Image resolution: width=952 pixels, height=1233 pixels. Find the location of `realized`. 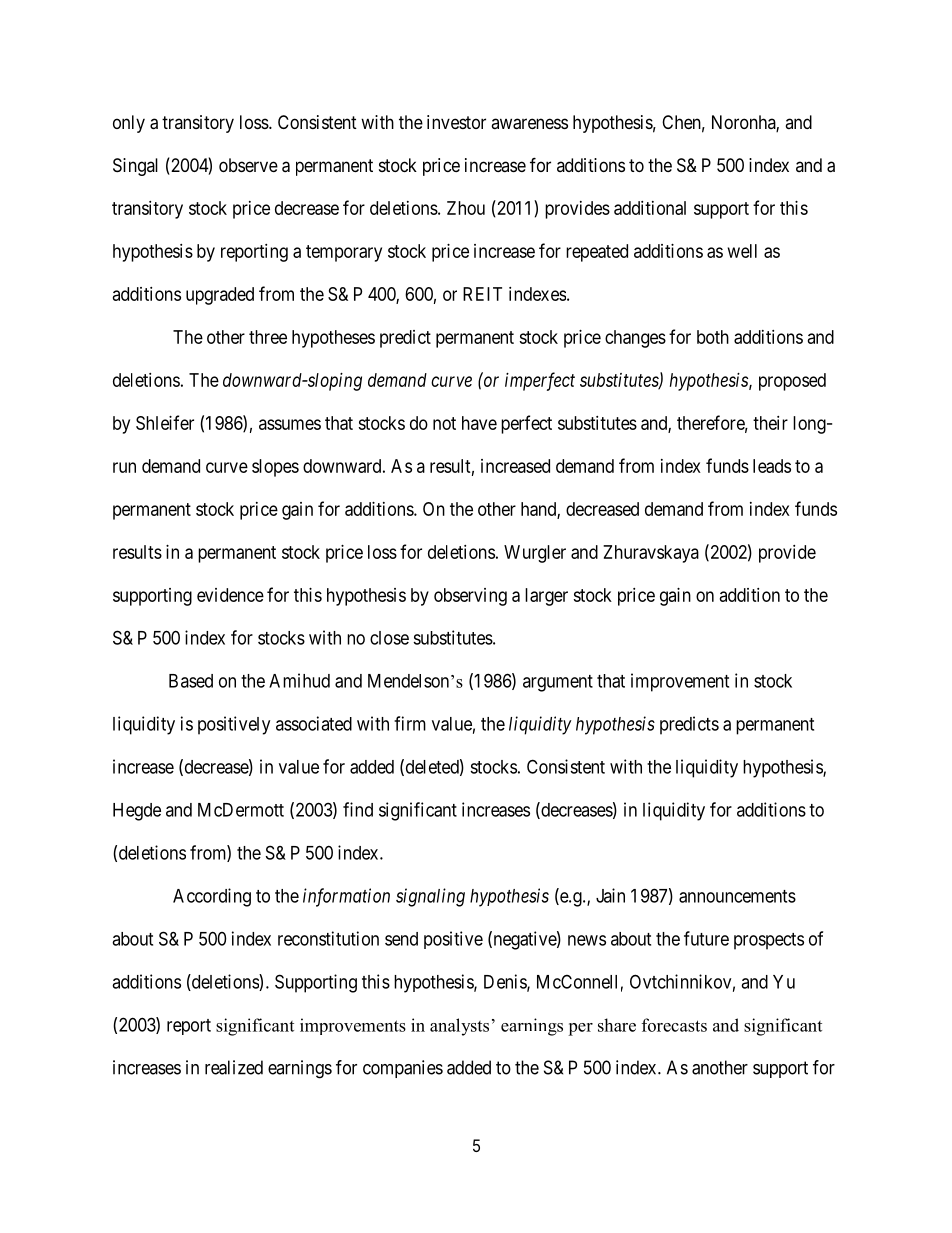

realized is located at coordinates (234, 1067).
